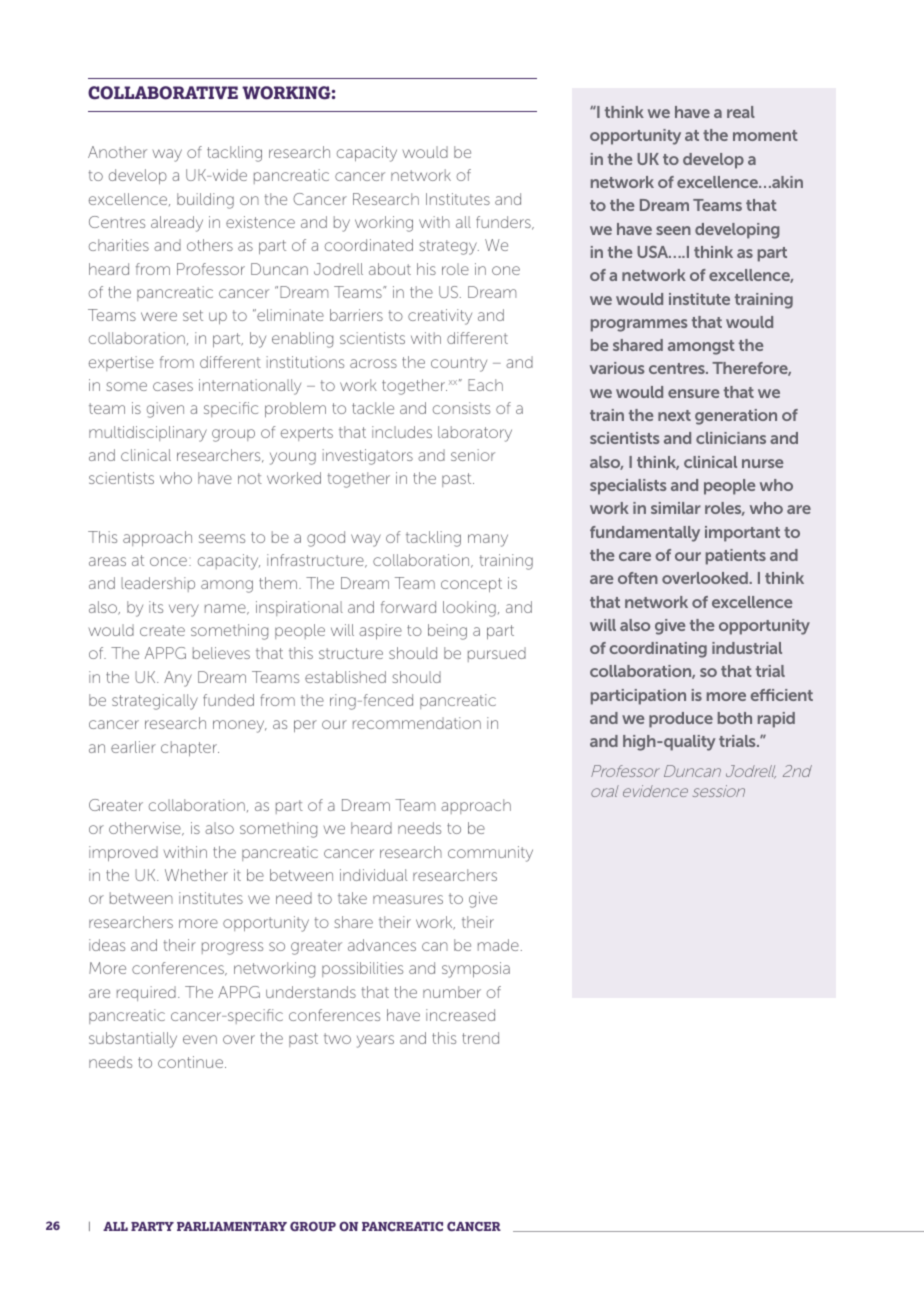 This page has width=924, height=1308. I want to click on coordinating, so click(658, 650).
